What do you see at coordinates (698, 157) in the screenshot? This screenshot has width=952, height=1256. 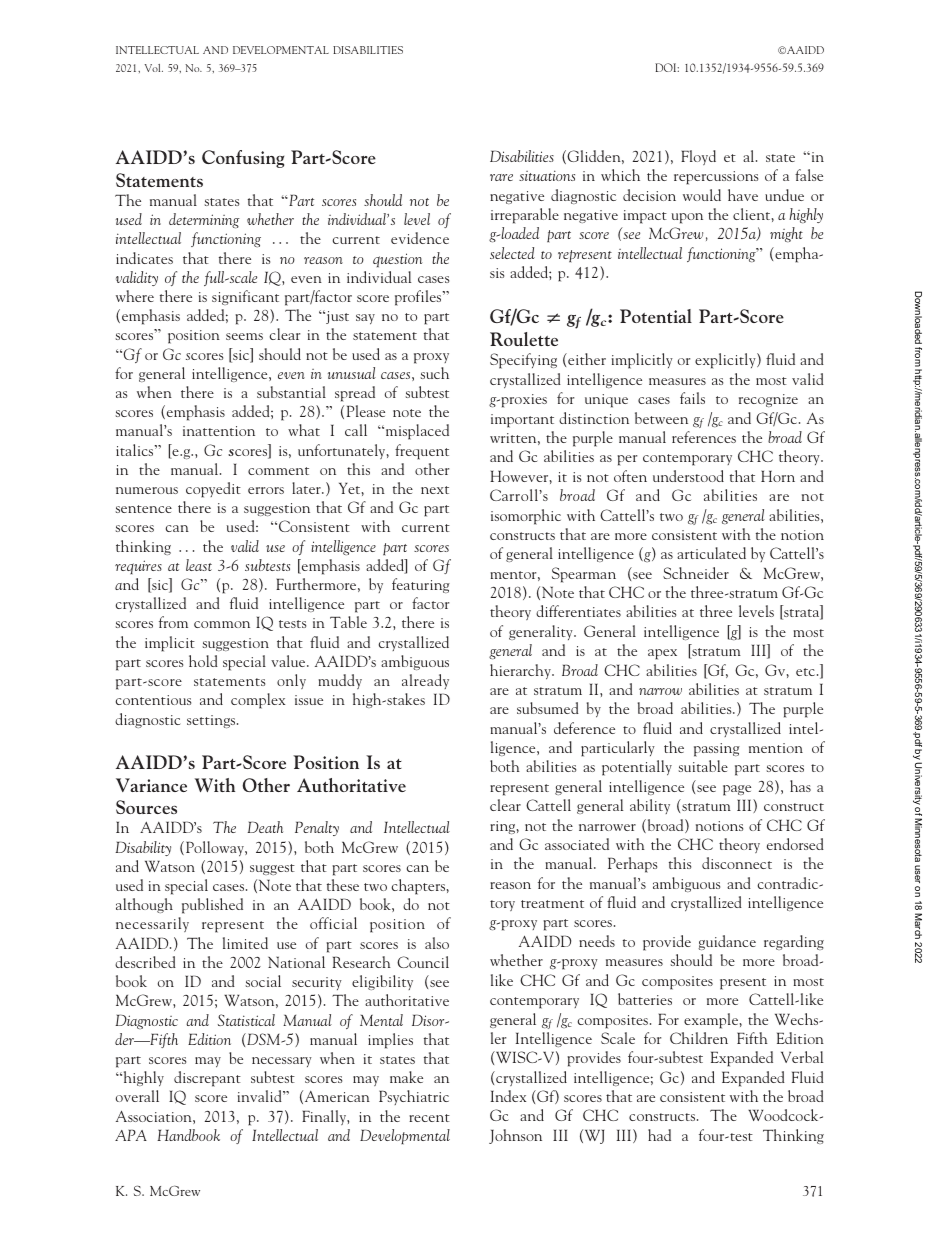 I see `Floyd` at bounding box center [698, 157].
